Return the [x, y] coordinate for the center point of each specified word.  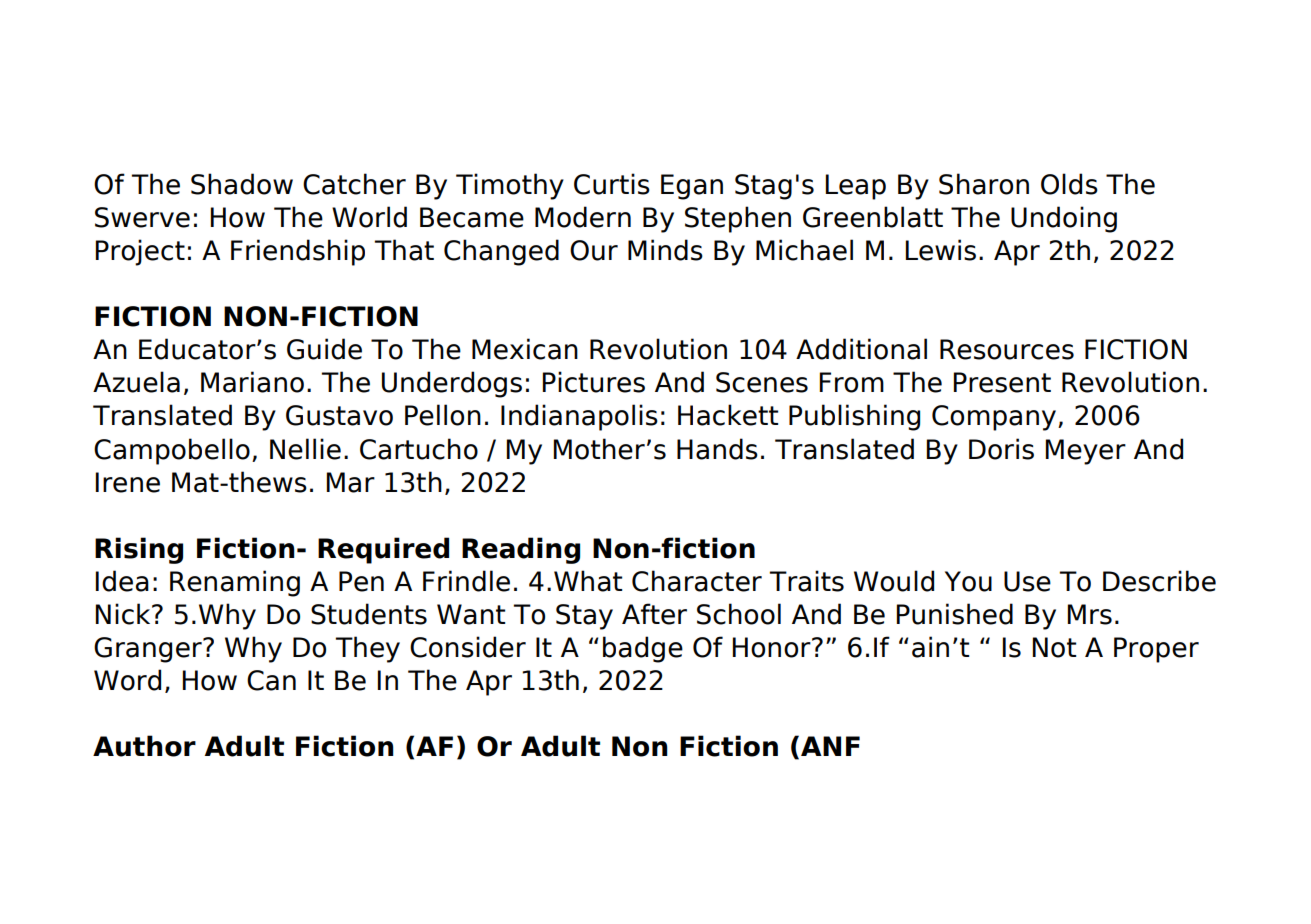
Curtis [612, 184]
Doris [1001, 449]
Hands [717, 449]
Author [144, 746]
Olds [1069, 184]
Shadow [242, 184]
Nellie [305, 449]
